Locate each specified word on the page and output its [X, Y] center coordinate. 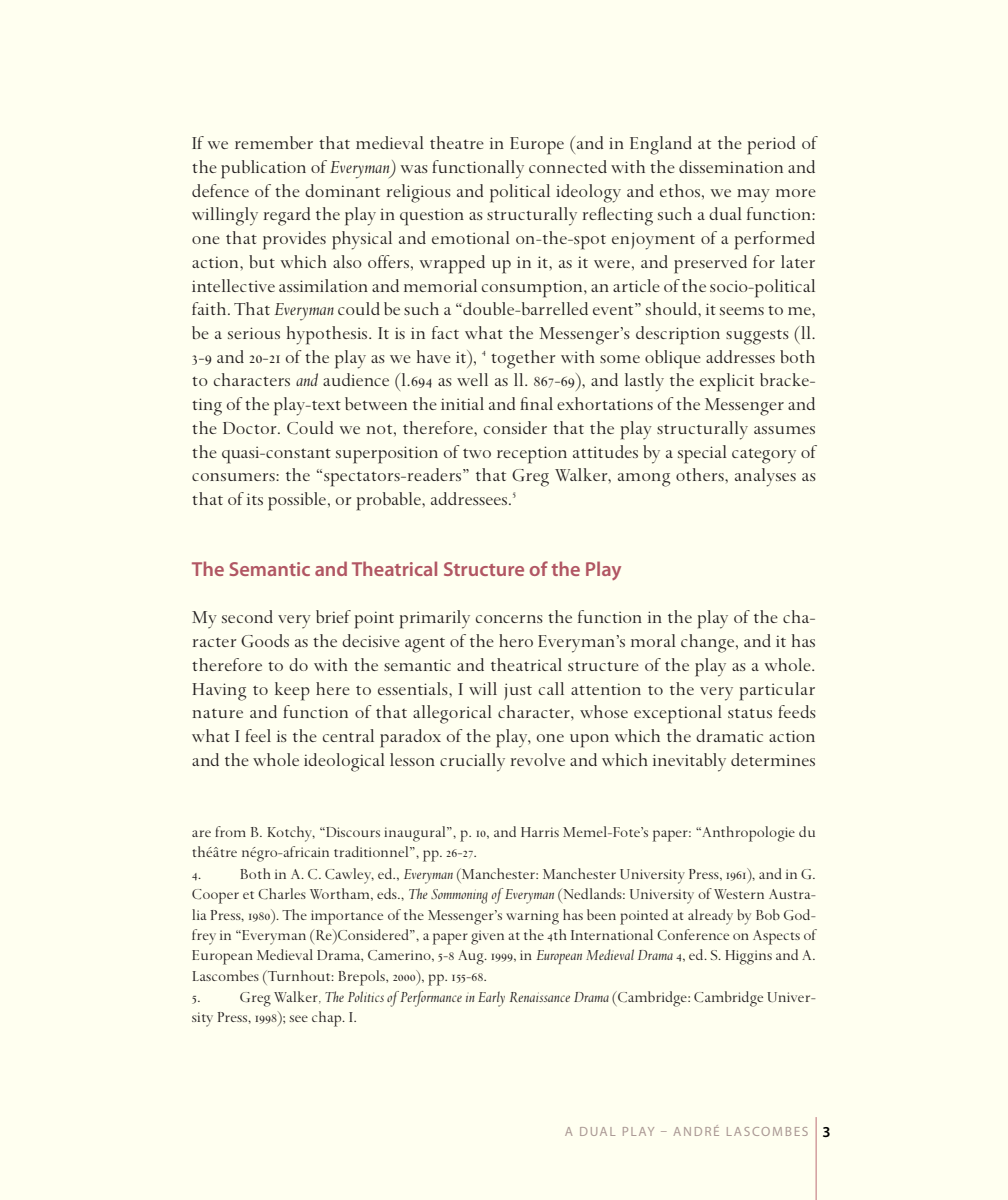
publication [263, 169]
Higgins [748, 957]
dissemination [731, 166]
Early [491, 999]
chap [328, 1019]
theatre [457, 142]
